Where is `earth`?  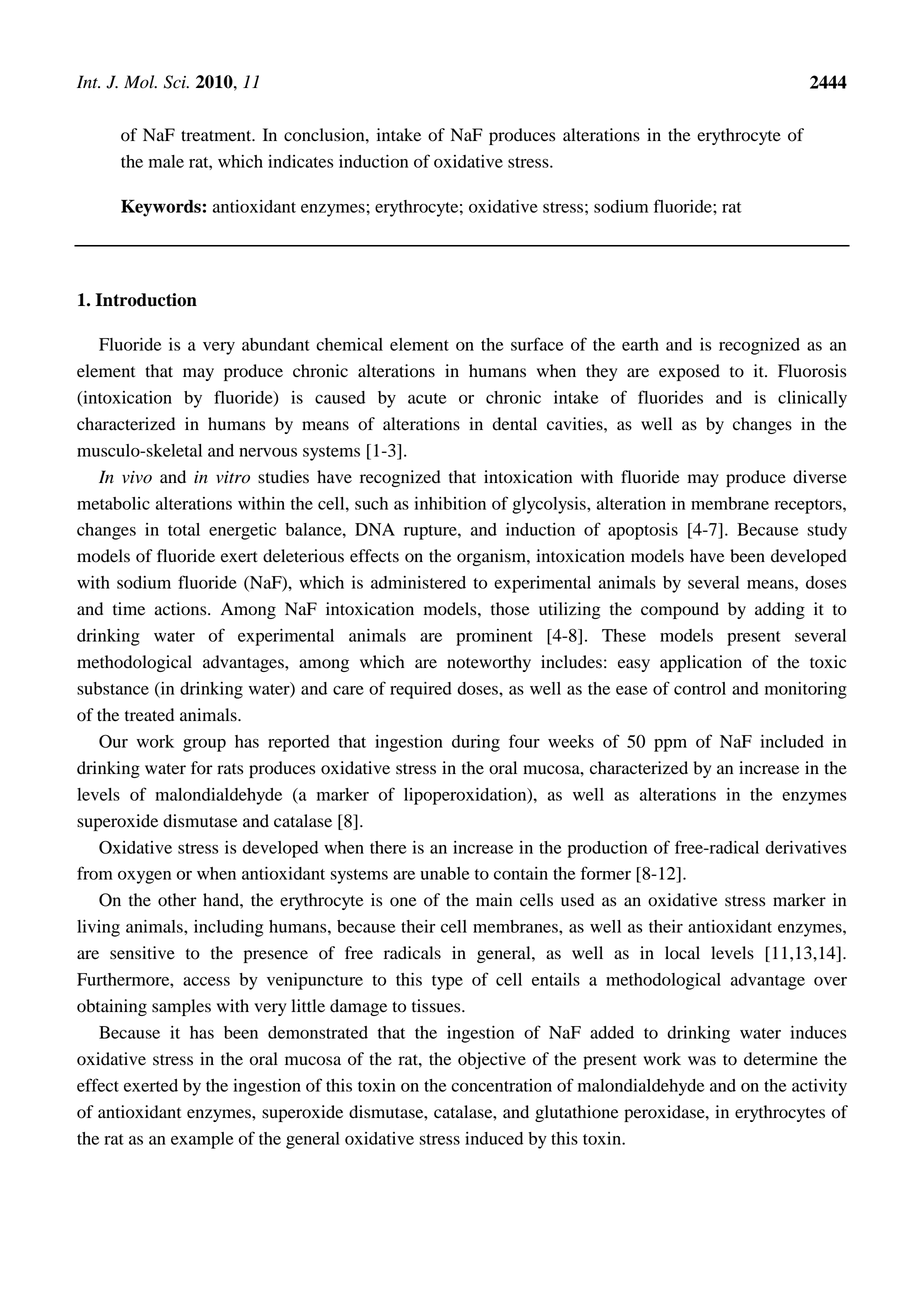
earth is located at coordinates (640, 344).
